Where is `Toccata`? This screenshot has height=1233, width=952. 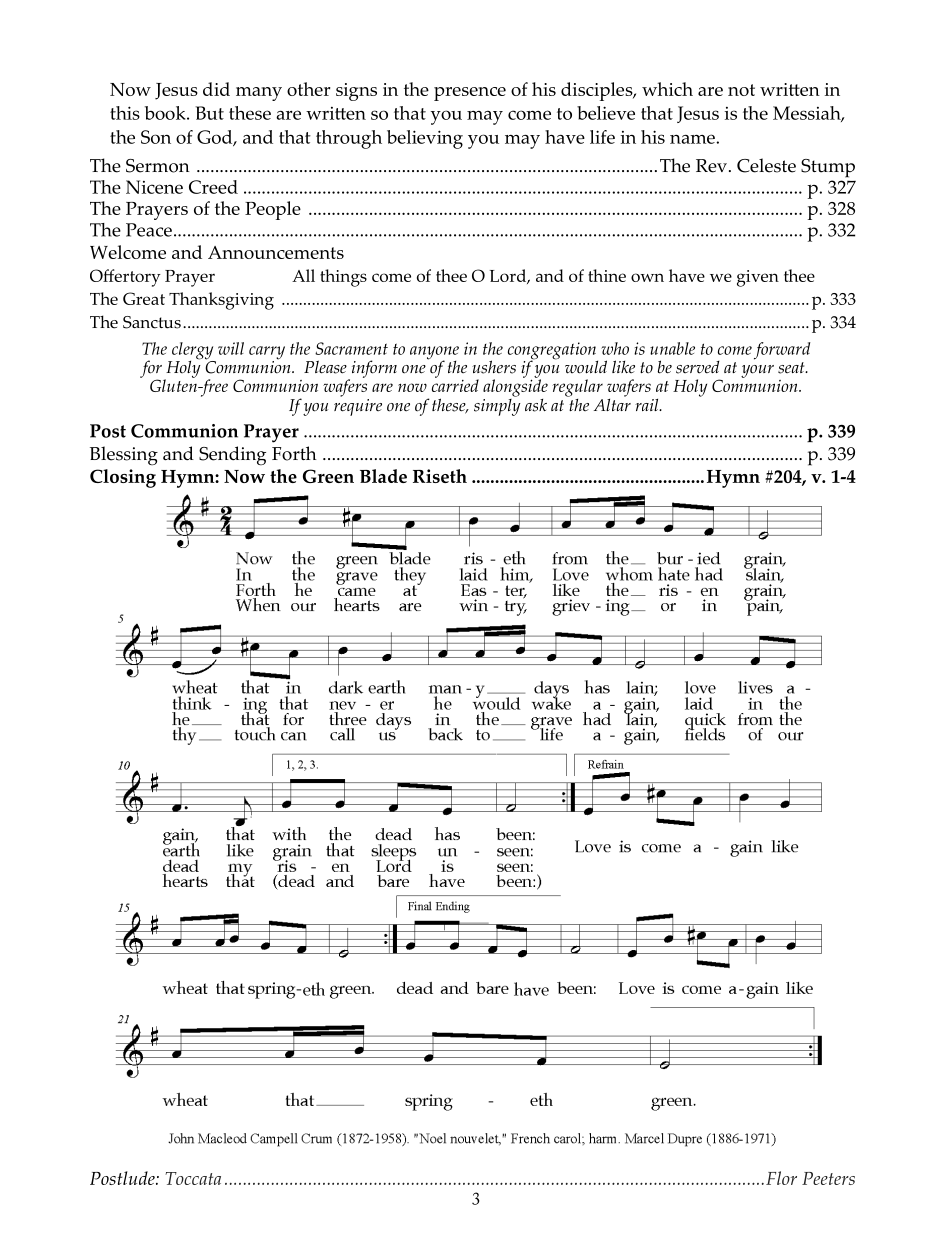
Toccata is located at coordinates (193, 1178).
